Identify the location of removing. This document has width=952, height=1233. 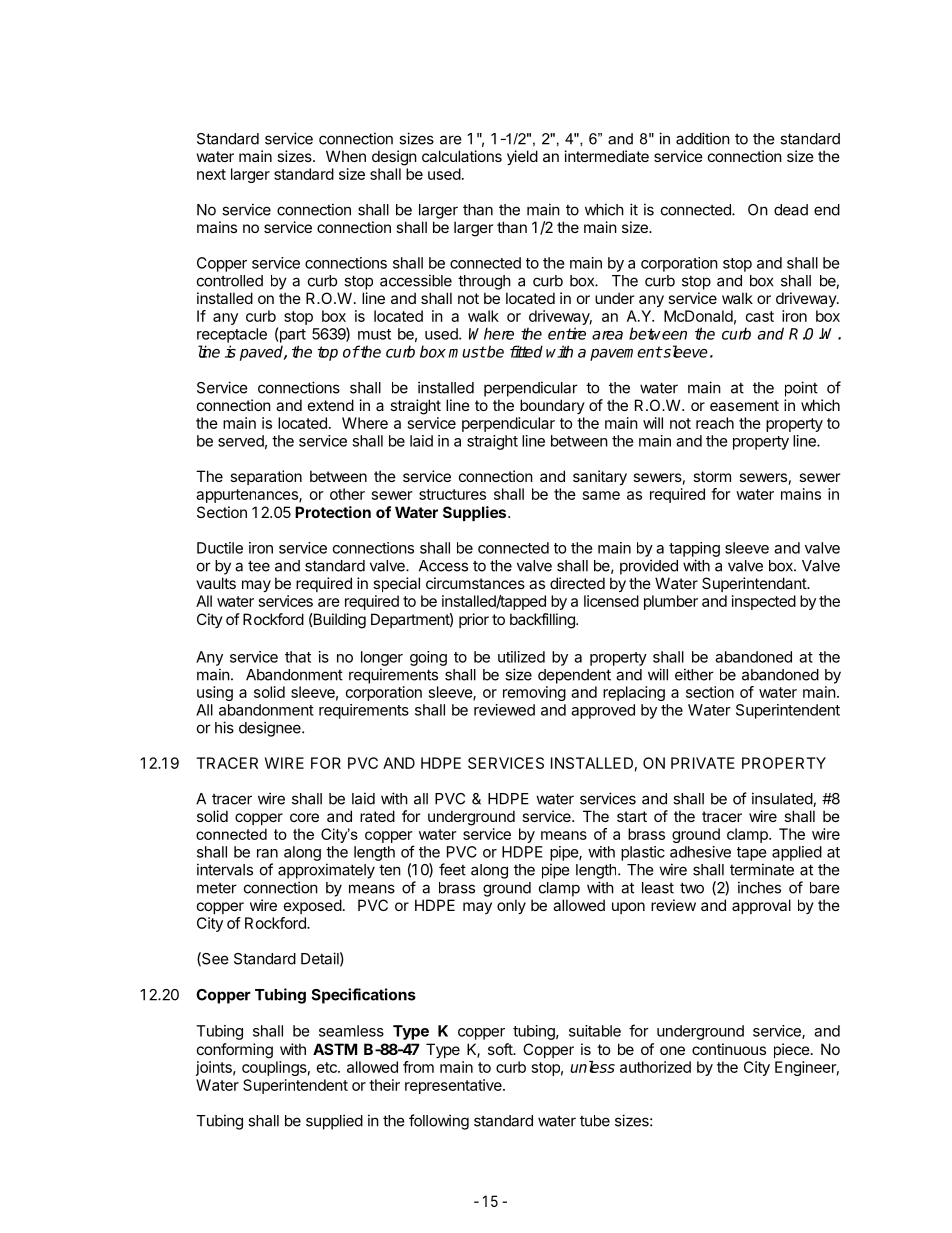
(534, 693).
